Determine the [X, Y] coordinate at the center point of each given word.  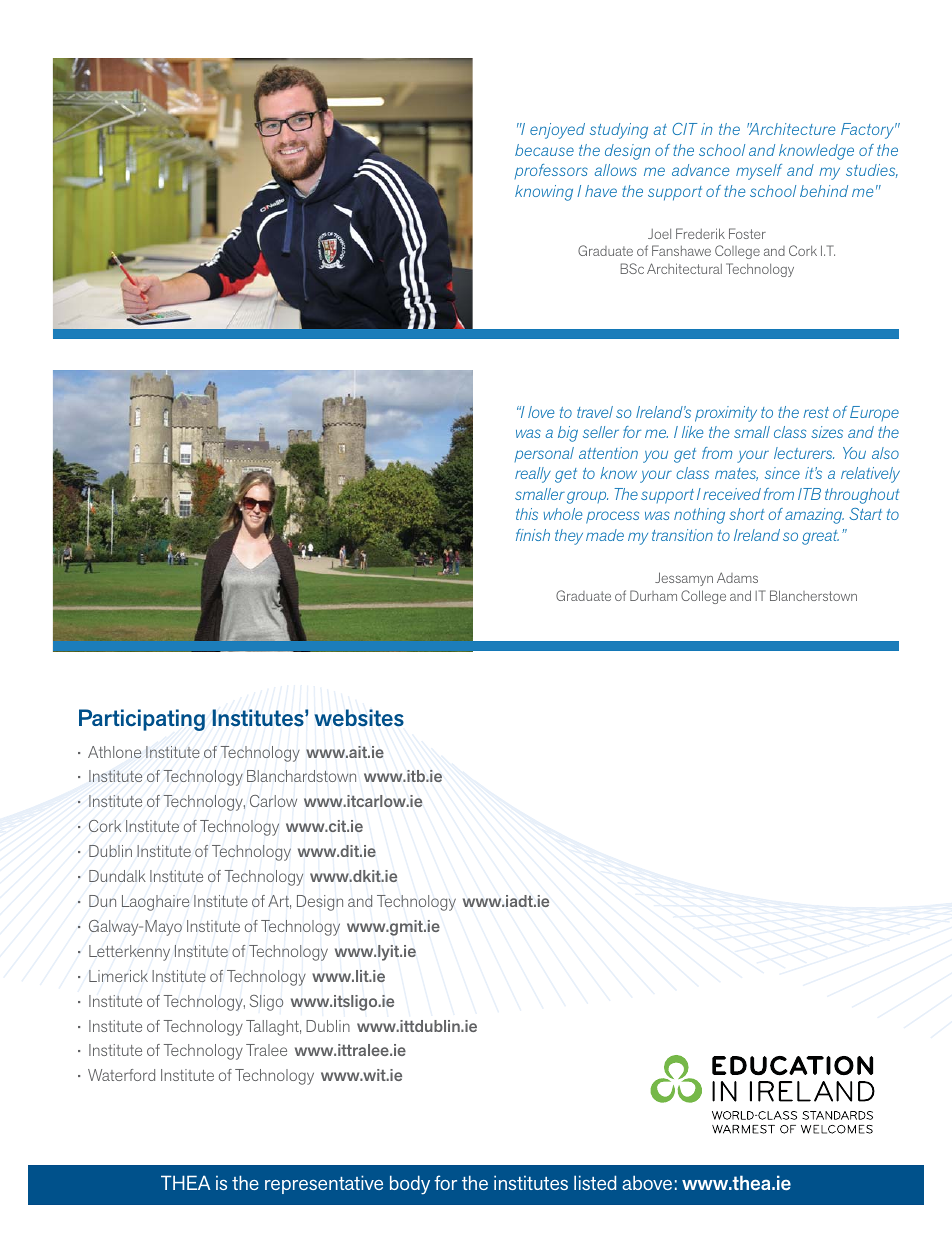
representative [324, 1184]
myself [759, 172]
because [544, 150]
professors [551, 171]
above [647, 1182]
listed [595, 1182]
